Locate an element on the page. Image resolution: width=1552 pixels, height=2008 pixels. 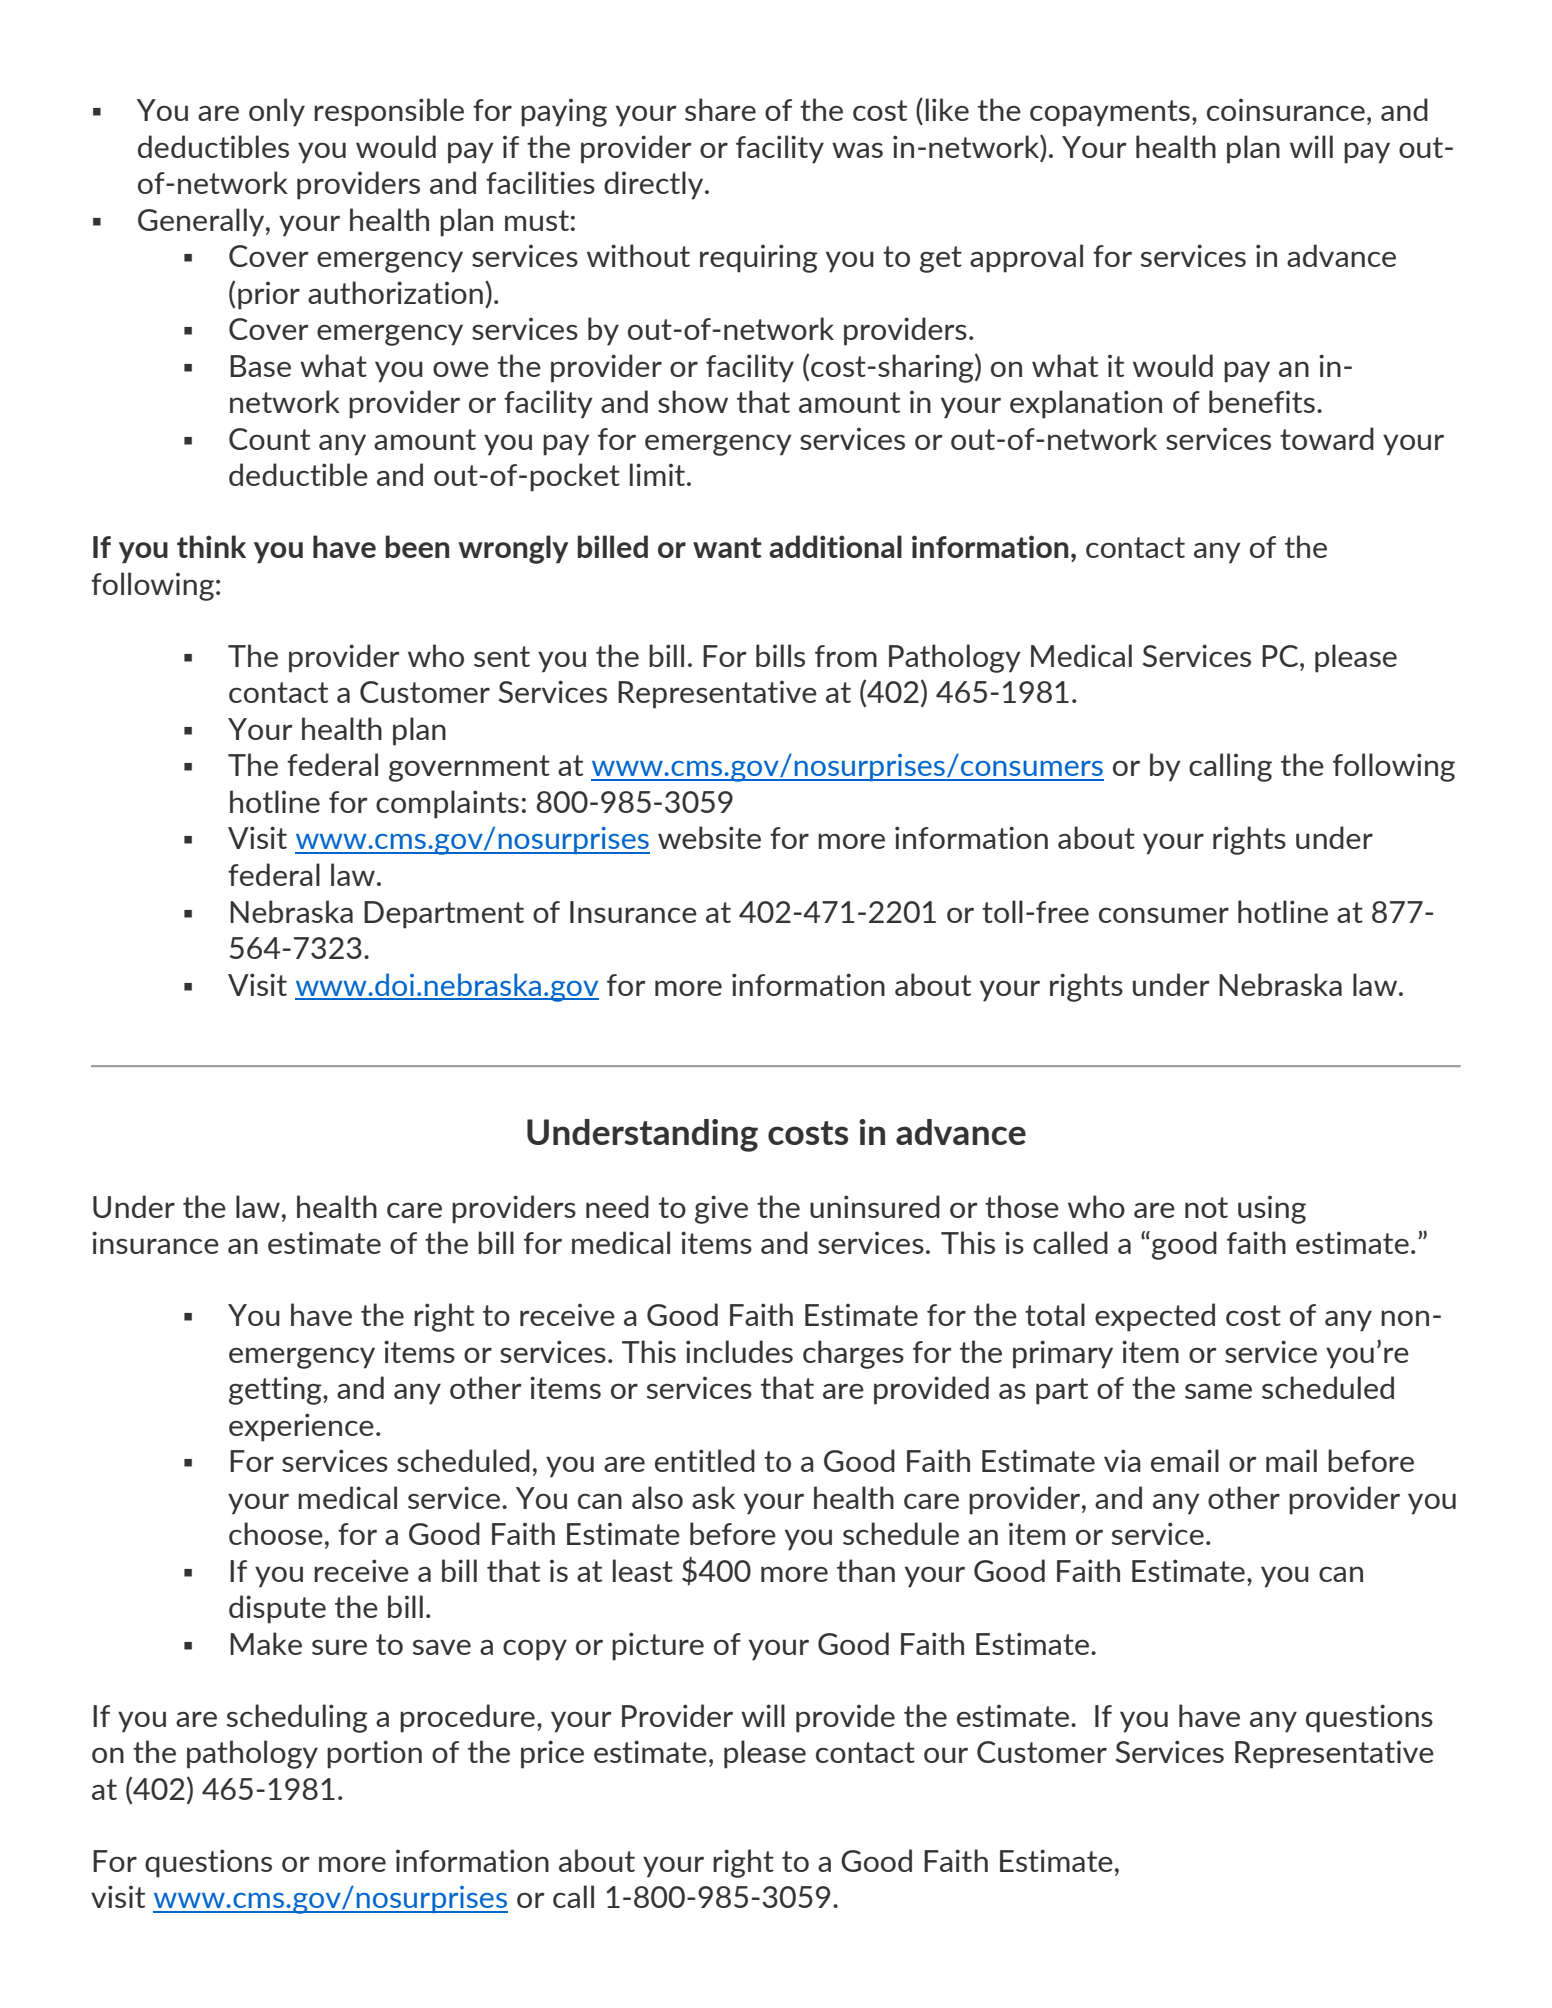
via is located at coordinates (1122, 1460).
